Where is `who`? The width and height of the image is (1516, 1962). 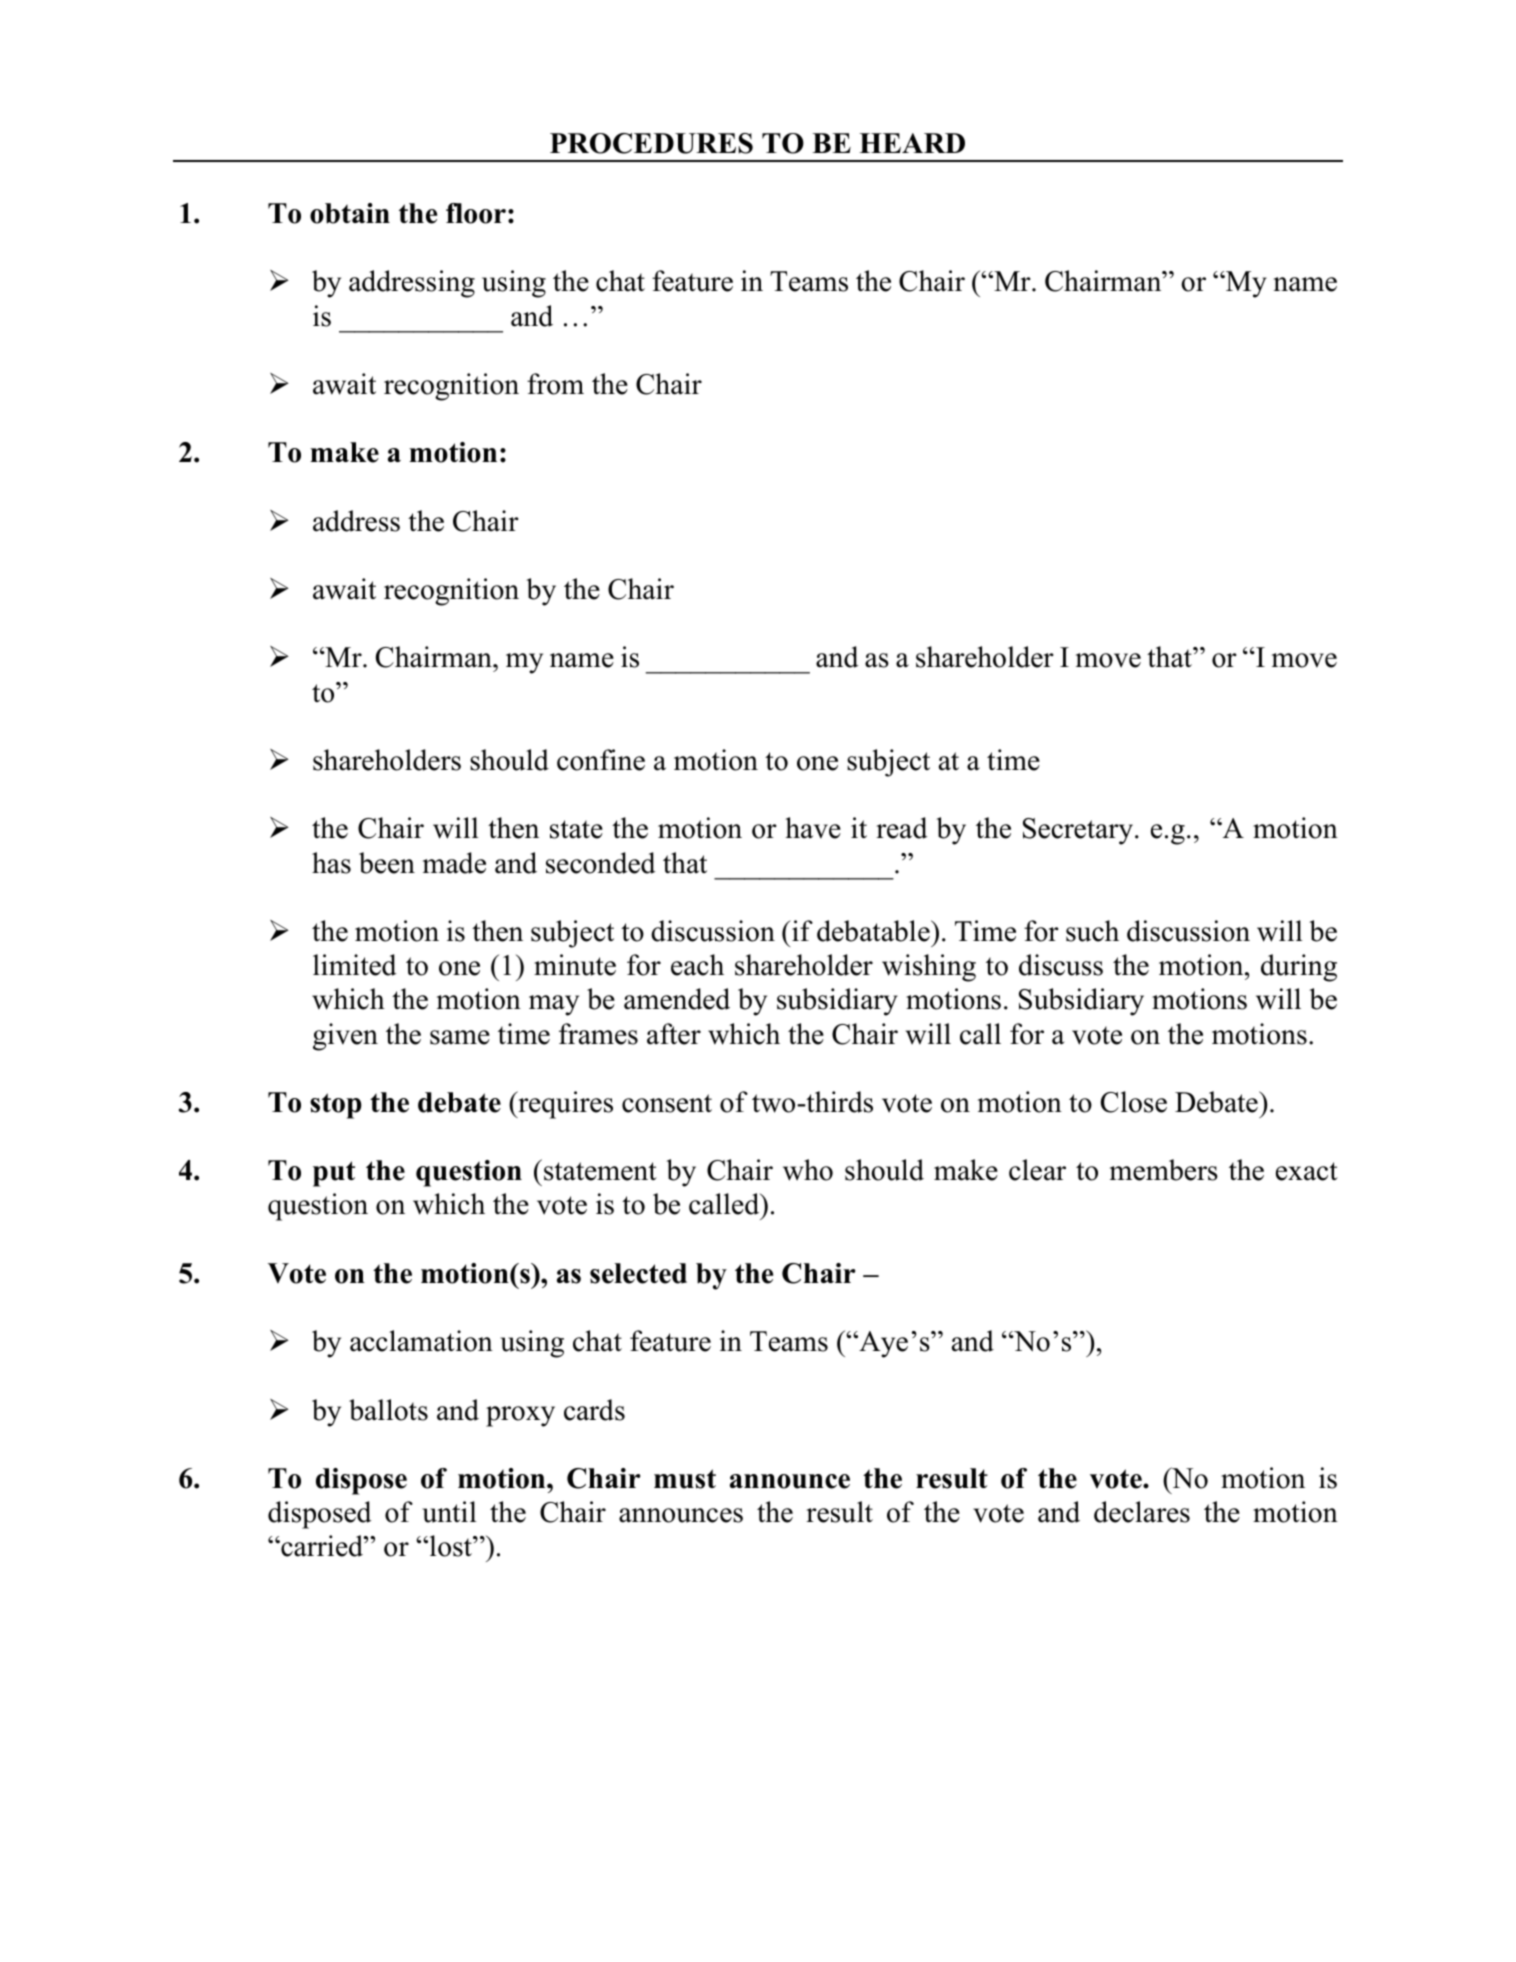
who is located at coordinates (808, 1170).
